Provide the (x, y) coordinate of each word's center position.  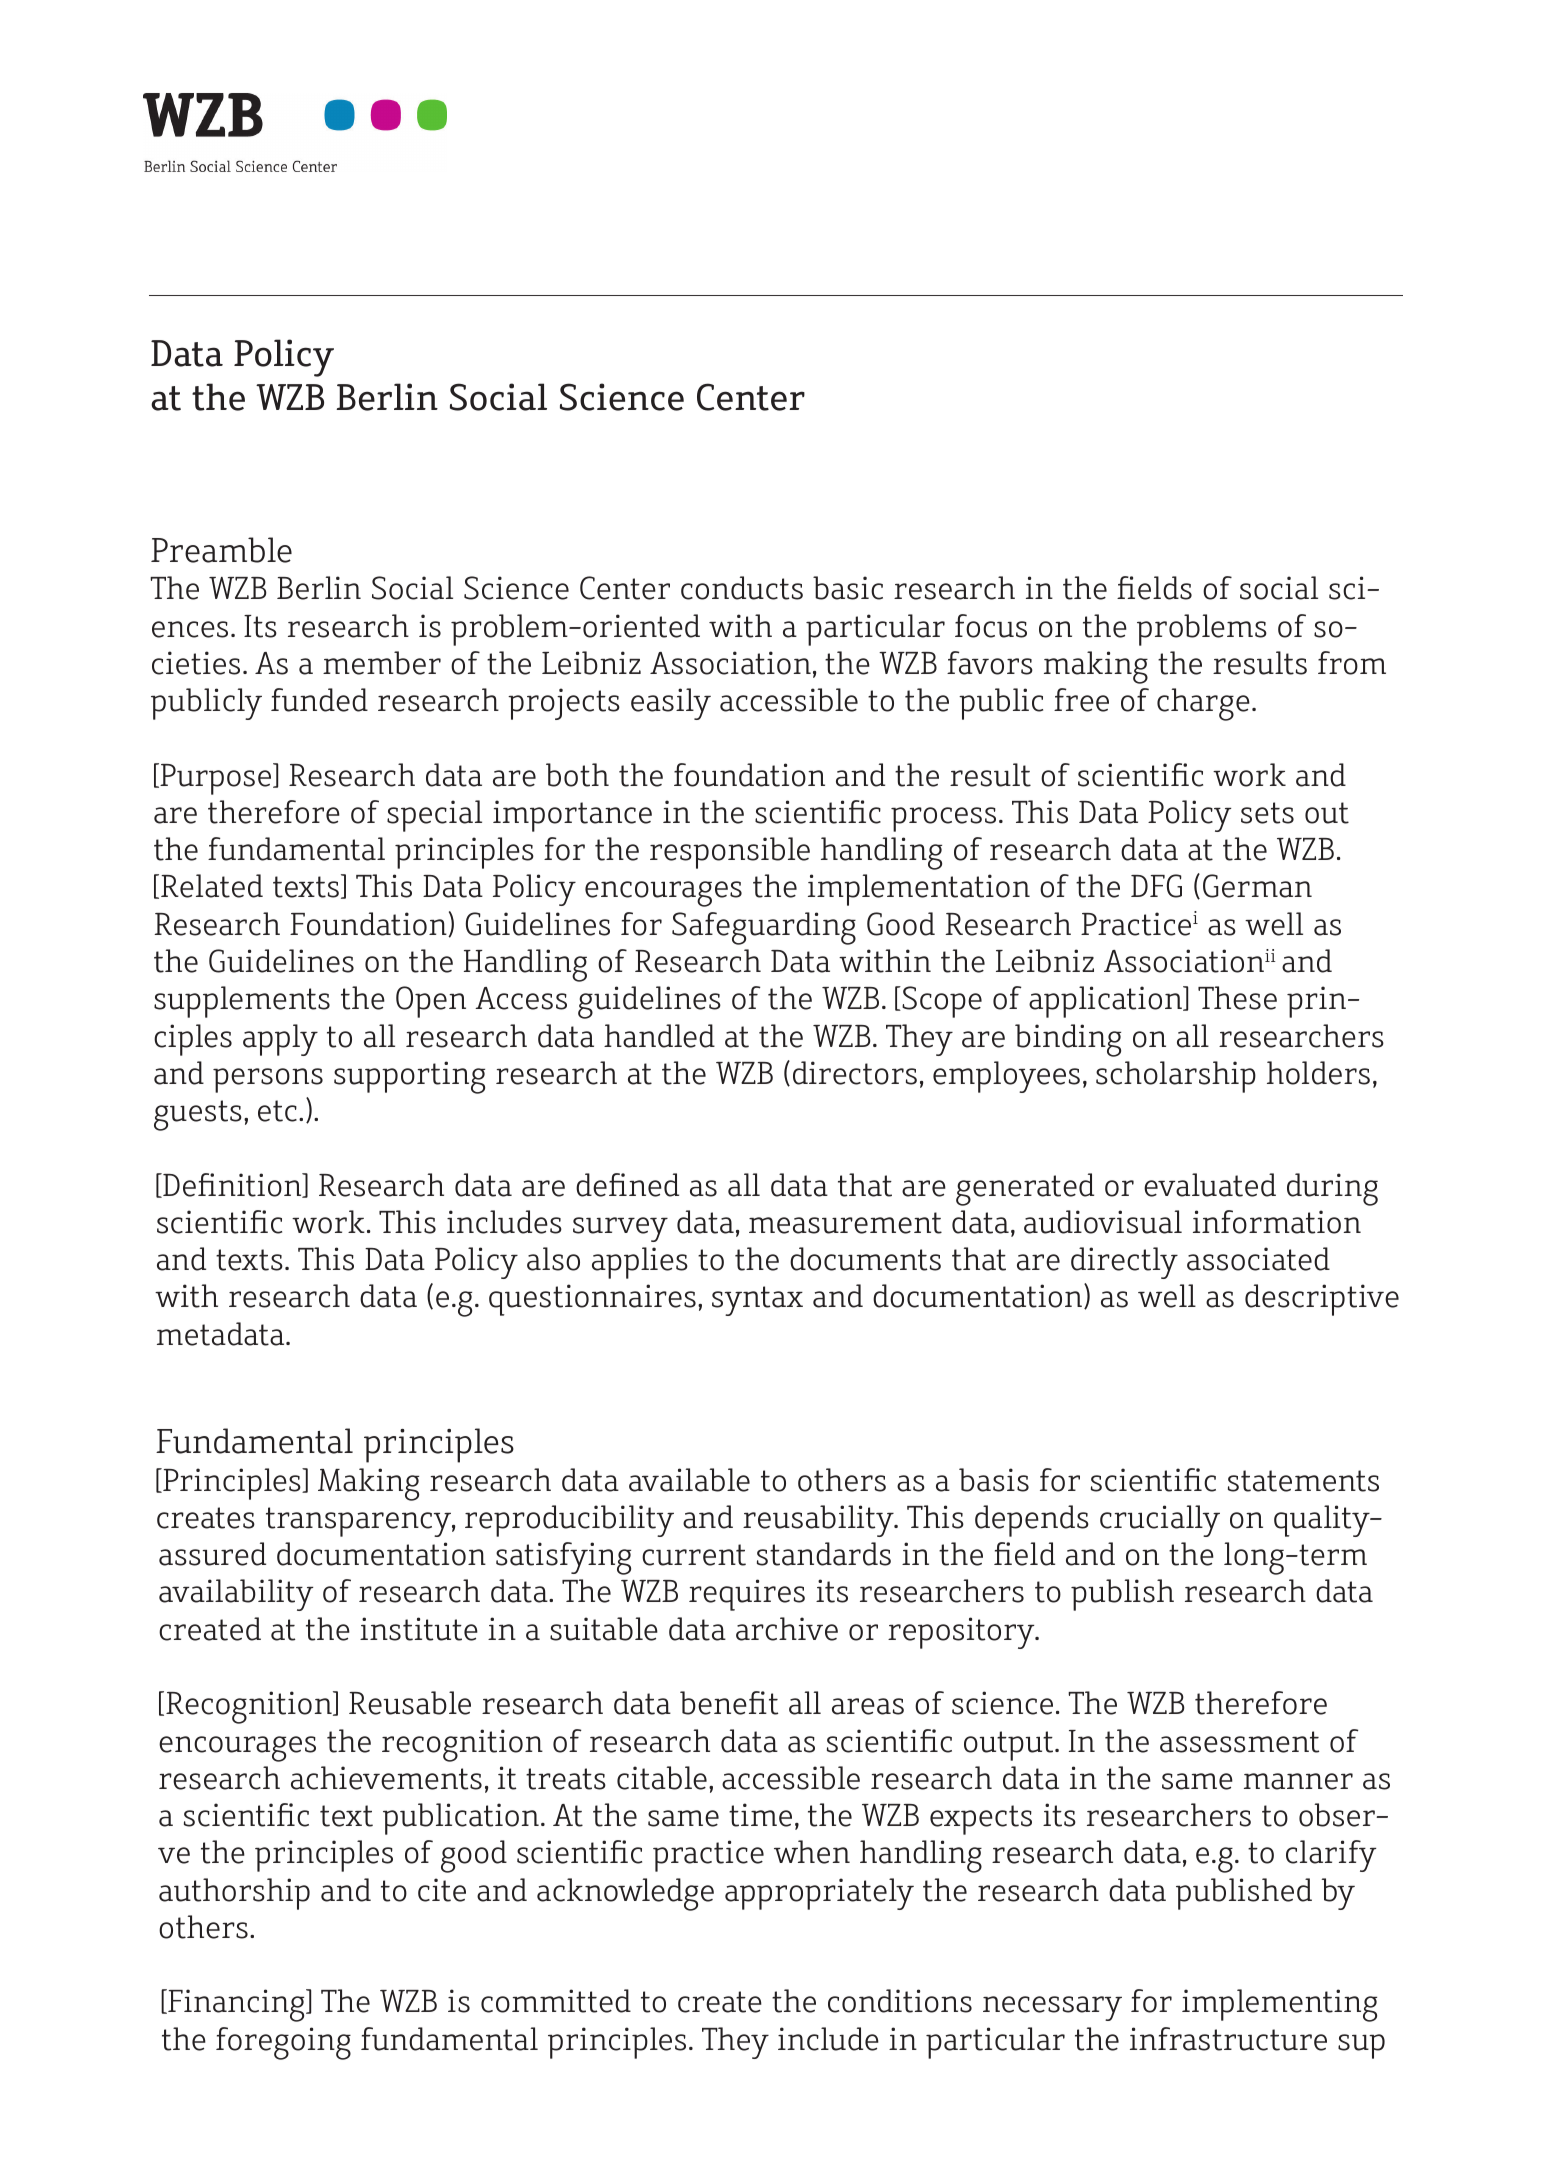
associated (1258, 1259)
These (1237, 998)
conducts (742, 588)
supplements (242, 1002)
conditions (900, 2001)
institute (419, 1629)
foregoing (283, 2043)
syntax (757, 1301)
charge (1203, 704)
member (382, 663)
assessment (1239, 1742)
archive (787, 1629)
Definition (232, 1185)
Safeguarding (764, 928)
